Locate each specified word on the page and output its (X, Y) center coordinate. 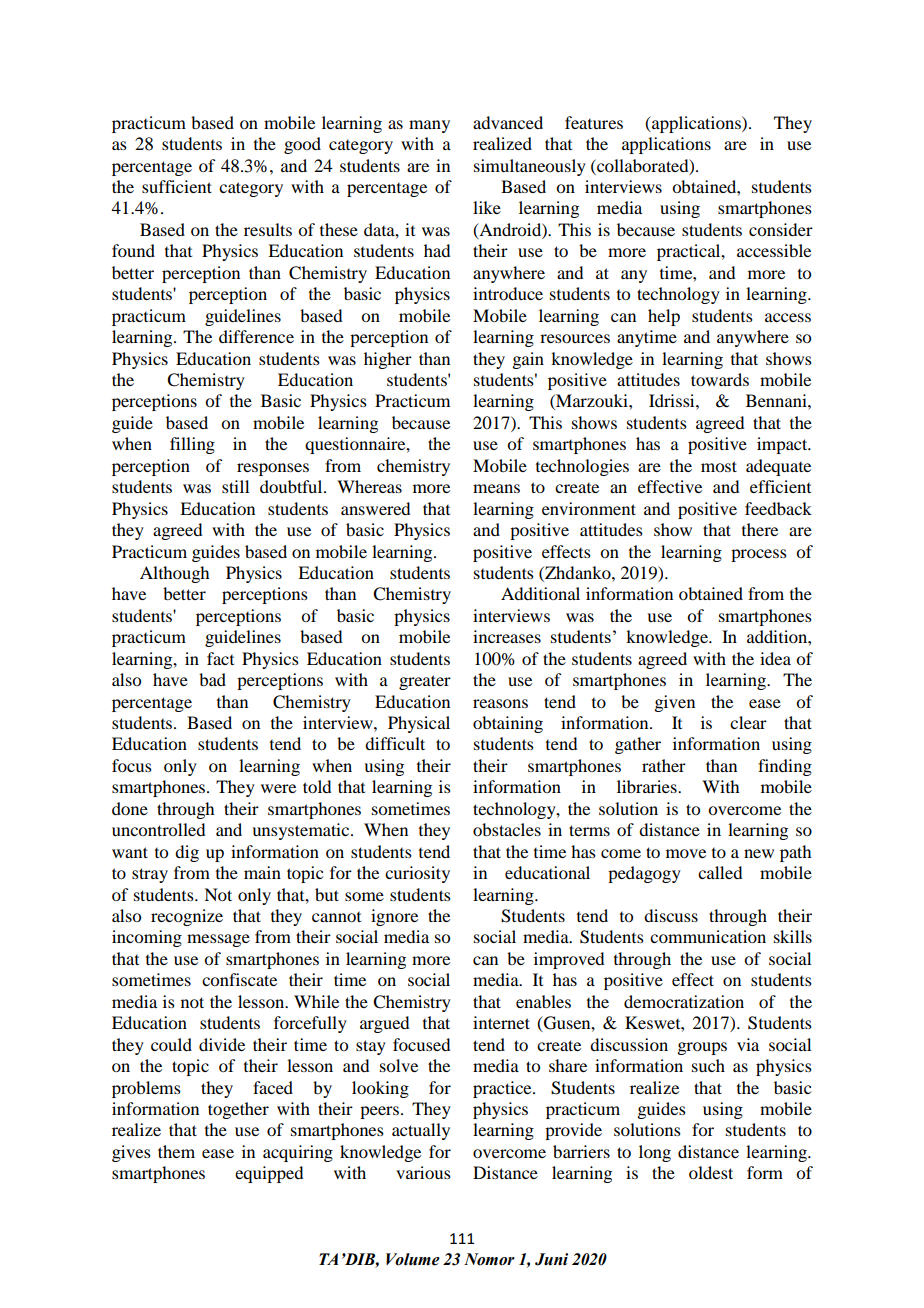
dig (187, 853)
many (429, 126)
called (720, 872)
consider (781, 229)
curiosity (417, 874)
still (235, 486)
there (760, 529)
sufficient (177, 186)
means (496, 488)
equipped (269, 1174)
